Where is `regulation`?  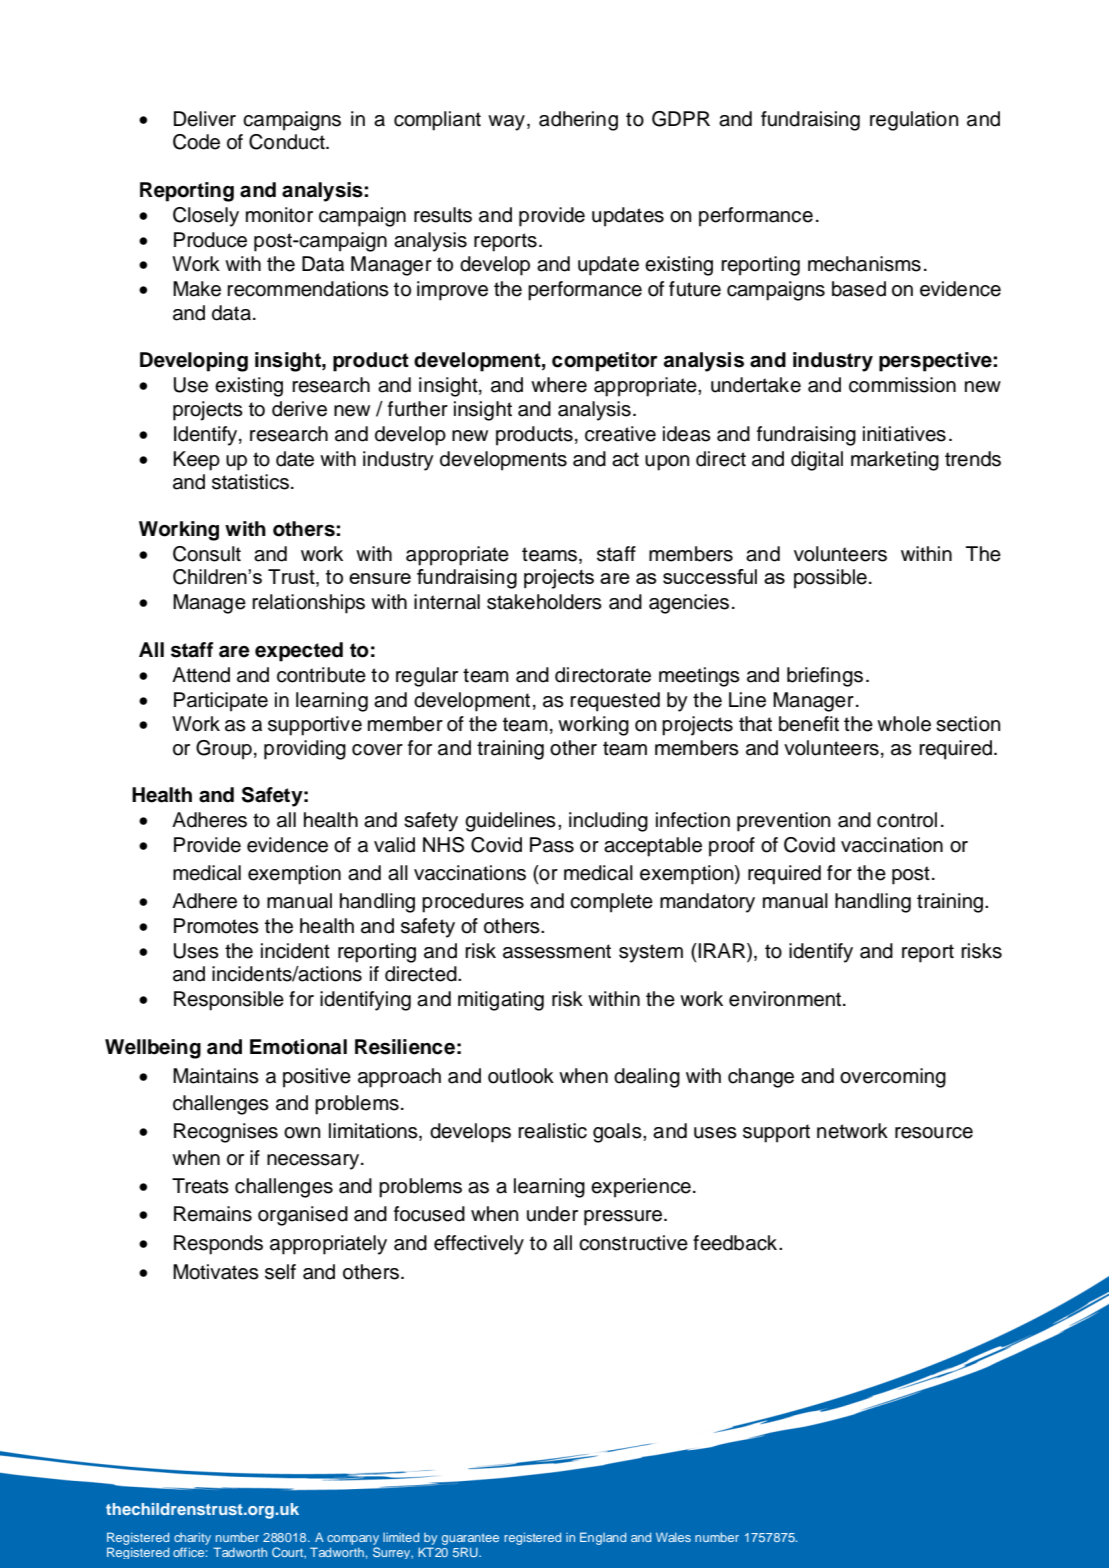 regulation is located at coordinates (914, 121).
